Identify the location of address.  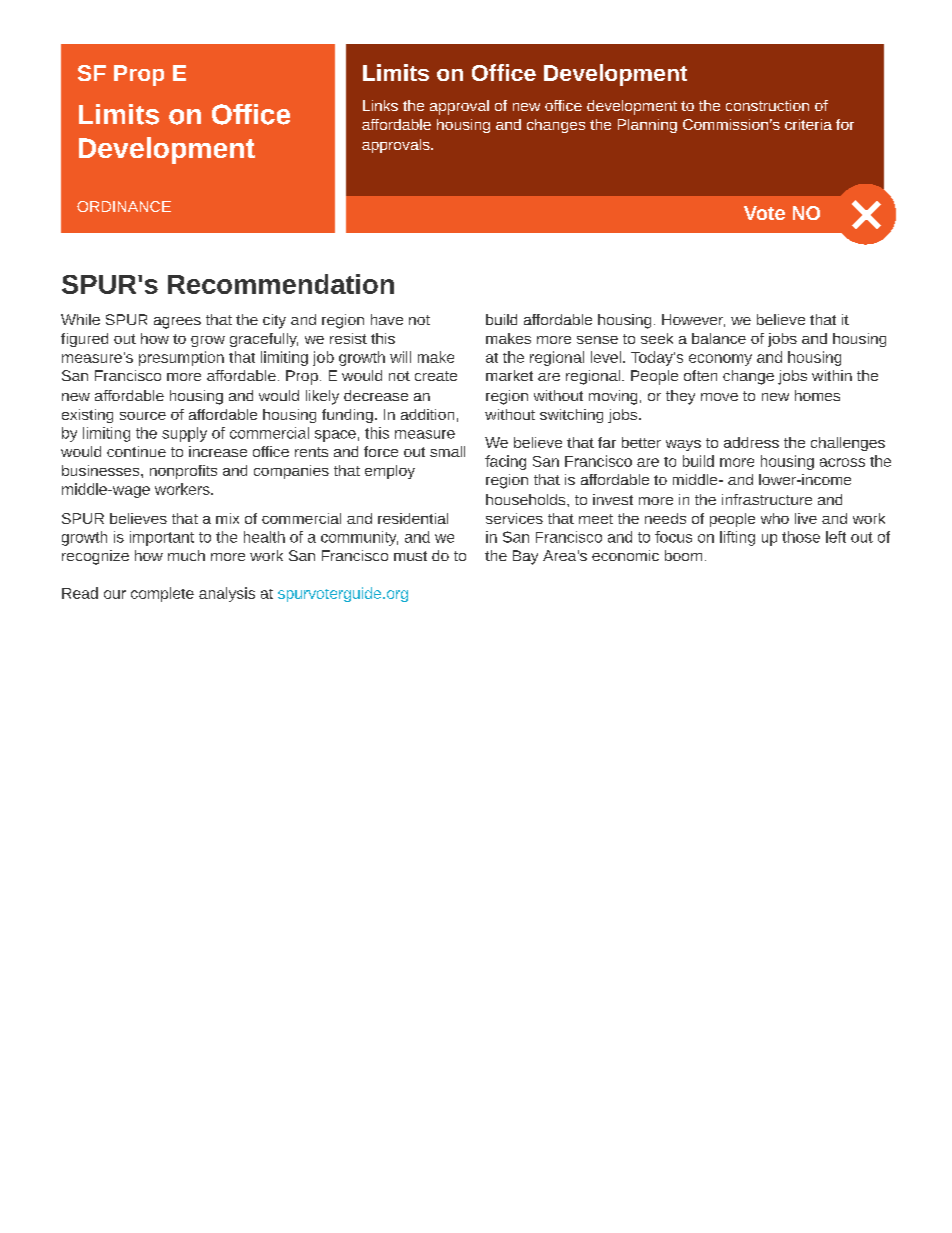
(751, 442).
